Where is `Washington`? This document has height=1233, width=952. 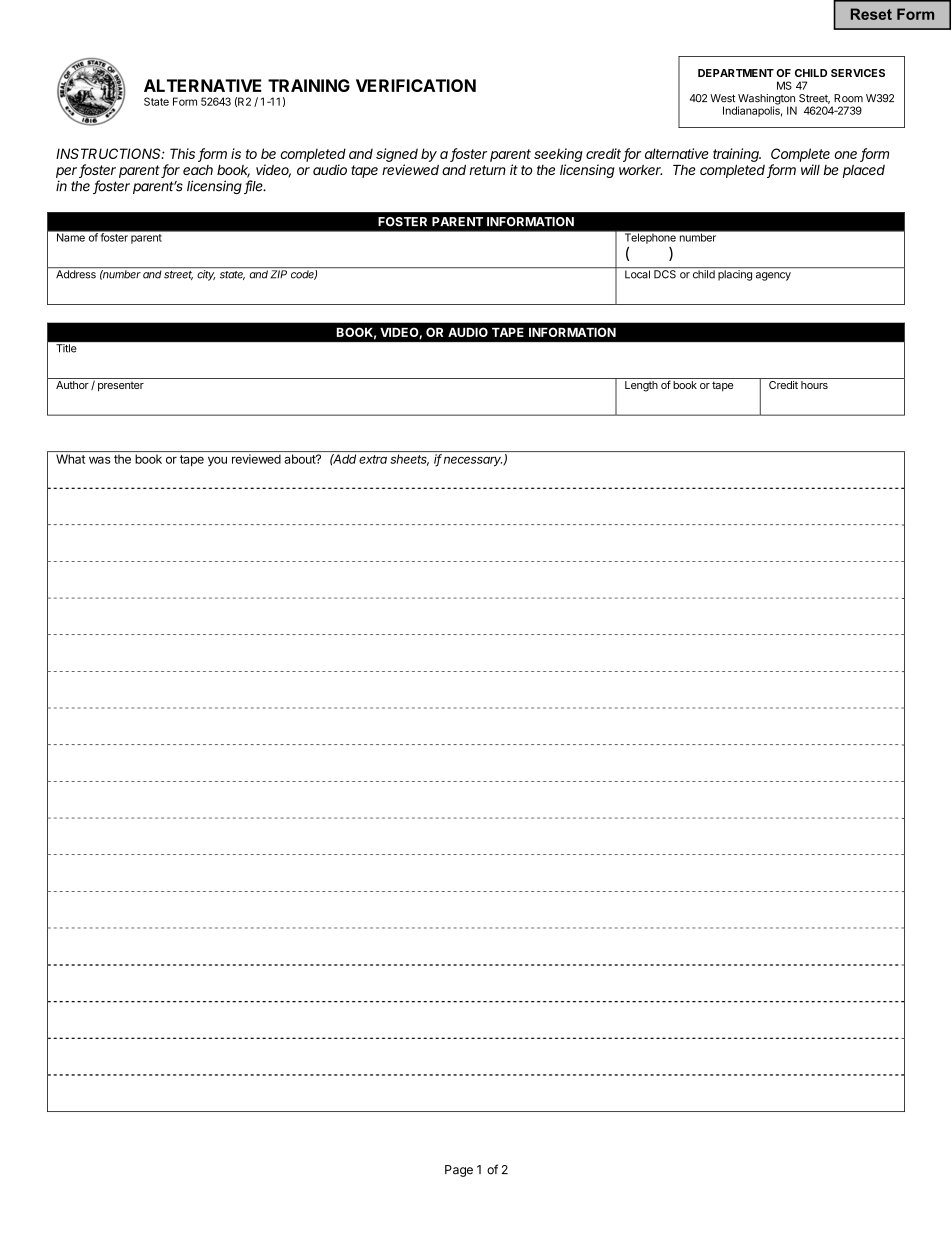
Washington is located at coordinates (765, 100).
